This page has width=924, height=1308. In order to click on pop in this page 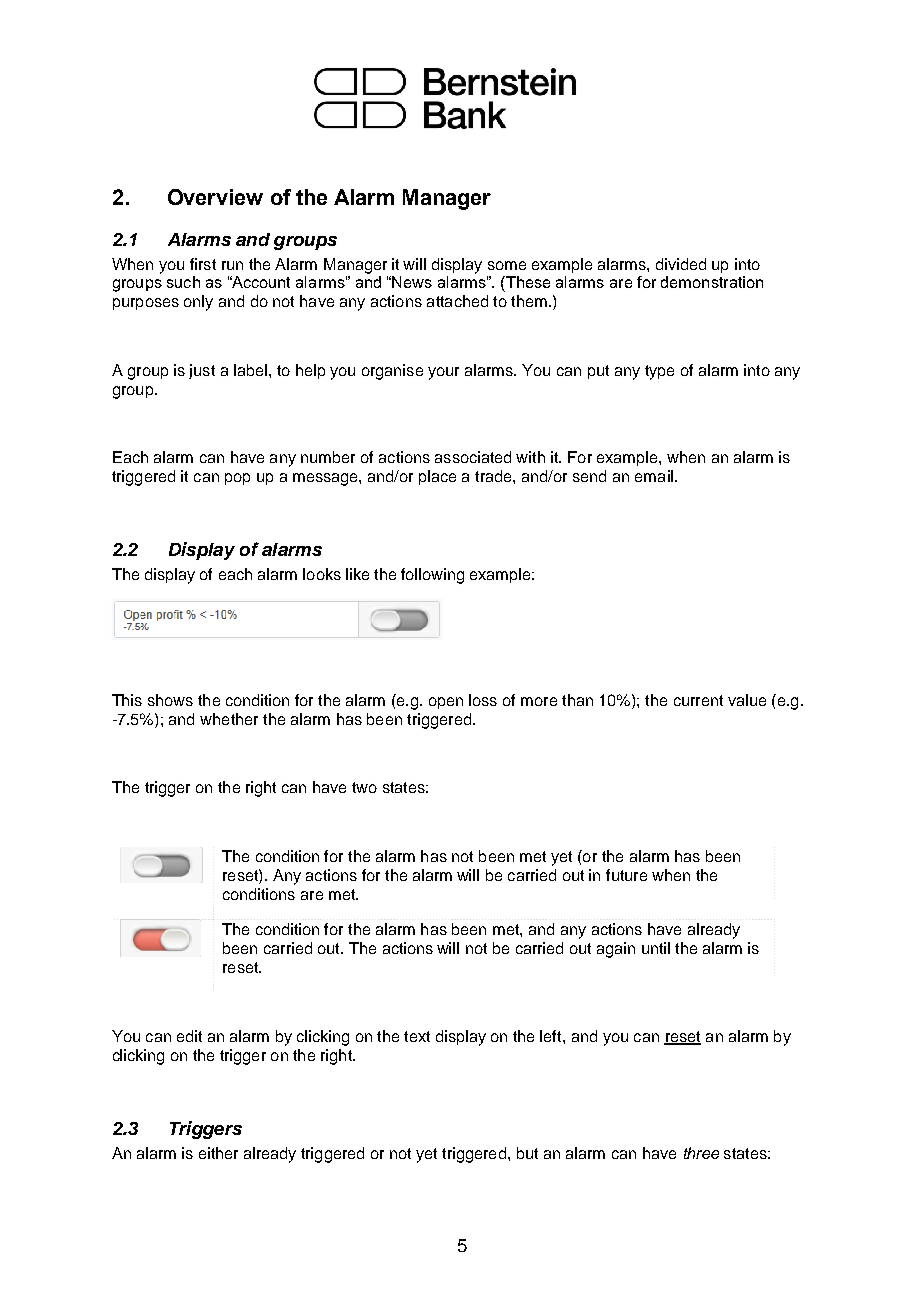, I will do `click(237, 479)`.
